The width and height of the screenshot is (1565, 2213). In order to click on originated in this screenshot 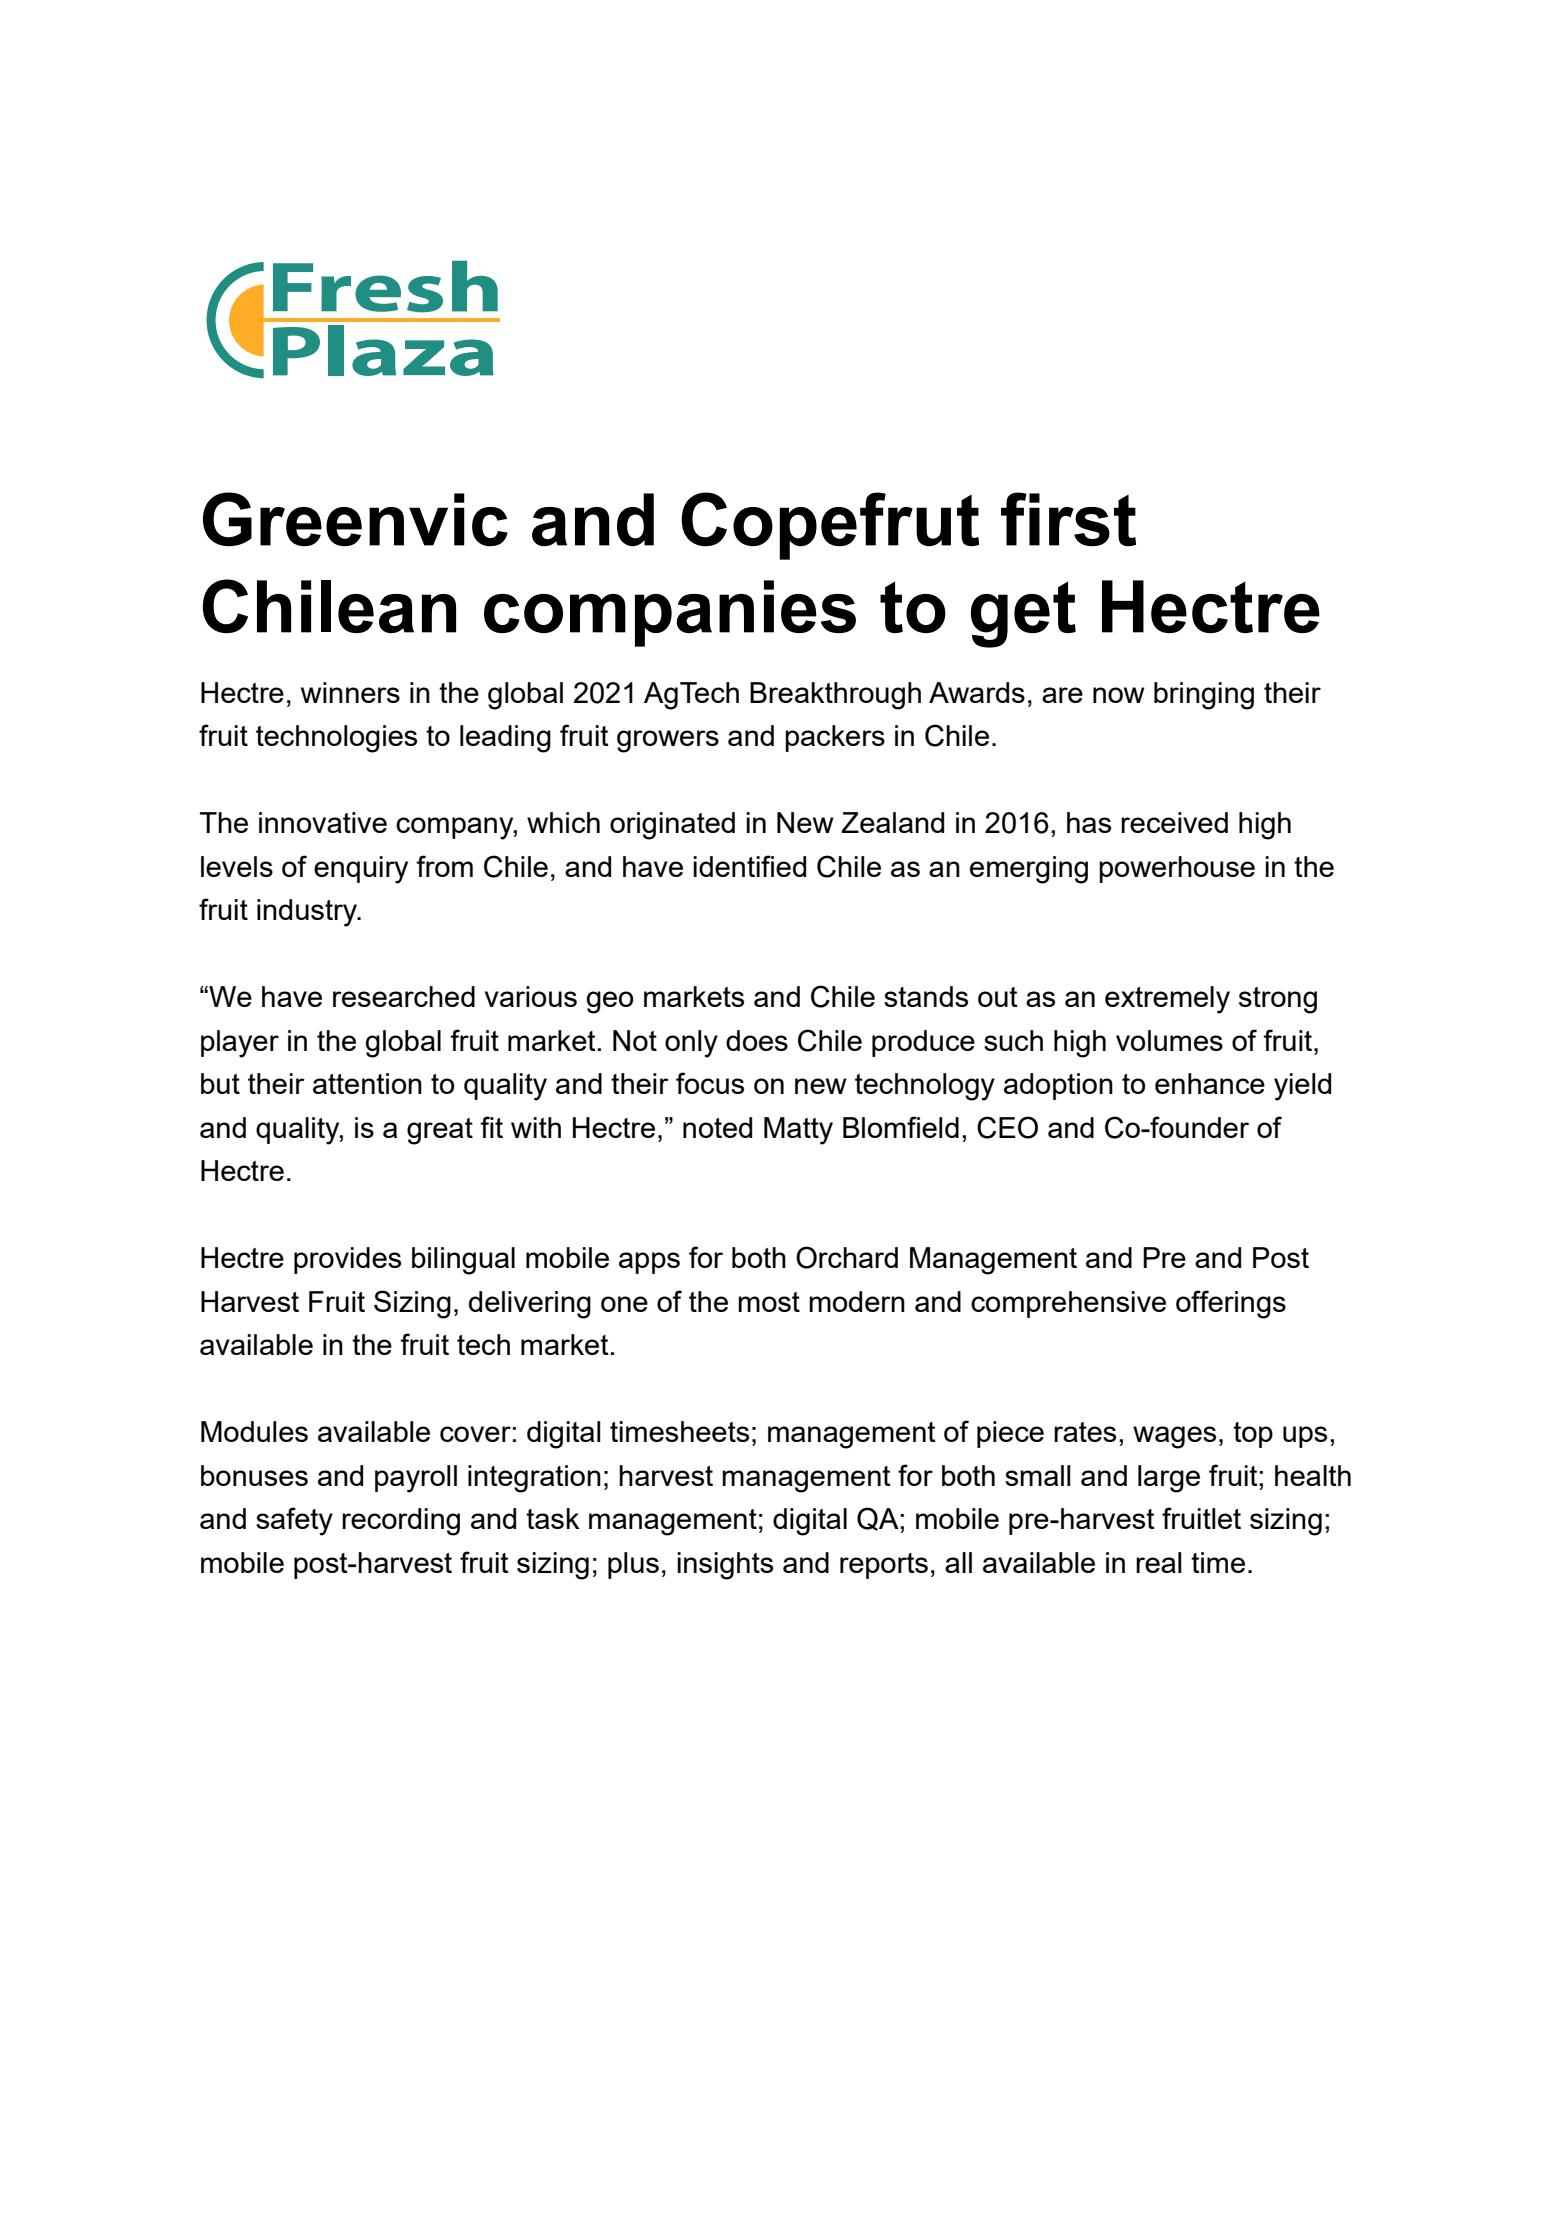, I will do `click(672, 826)`.
